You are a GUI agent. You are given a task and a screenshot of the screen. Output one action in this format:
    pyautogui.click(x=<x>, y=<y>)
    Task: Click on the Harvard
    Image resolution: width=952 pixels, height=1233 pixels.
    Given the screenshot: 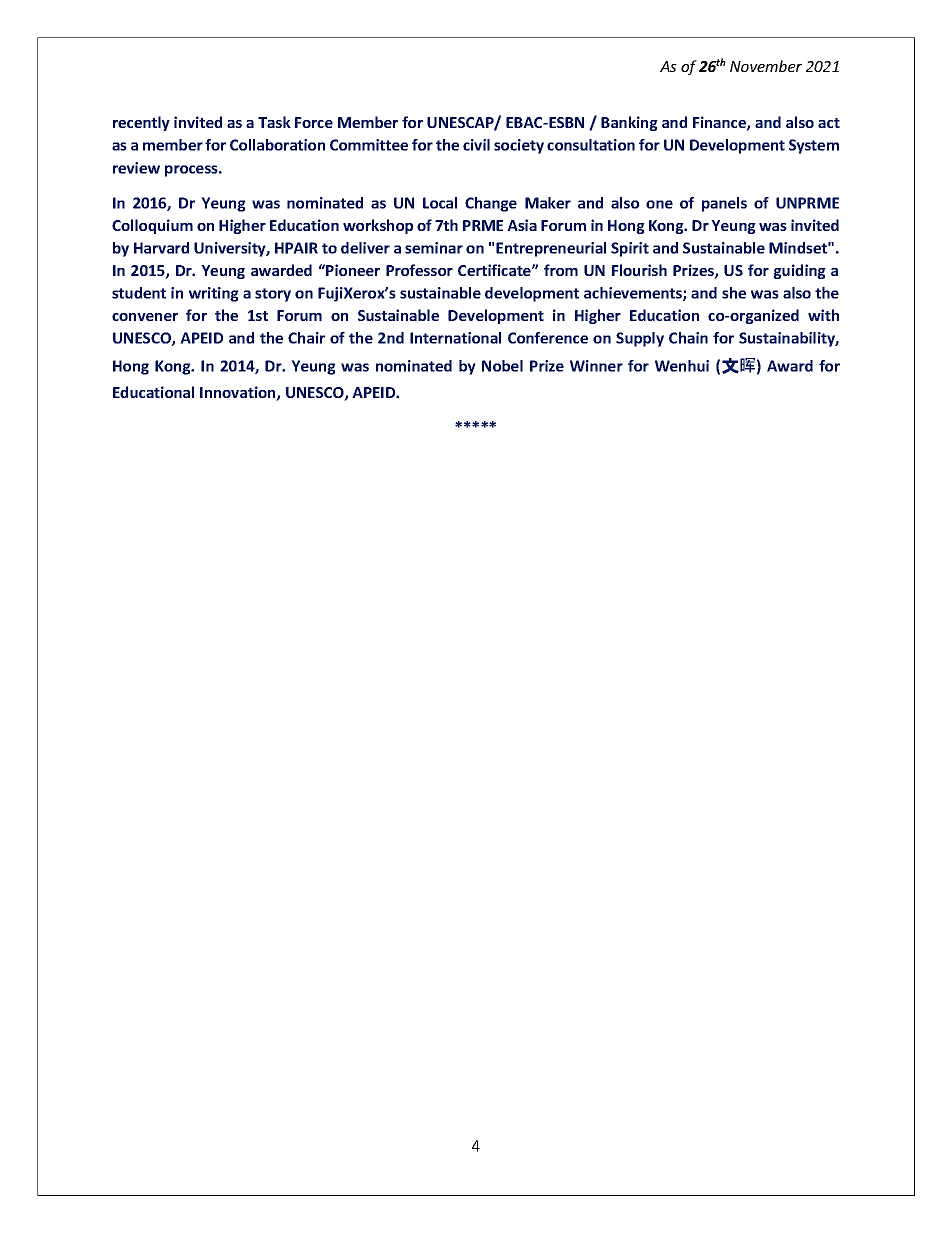 What is the action you would take?
    pyautogui.click(x=161, y=248)
